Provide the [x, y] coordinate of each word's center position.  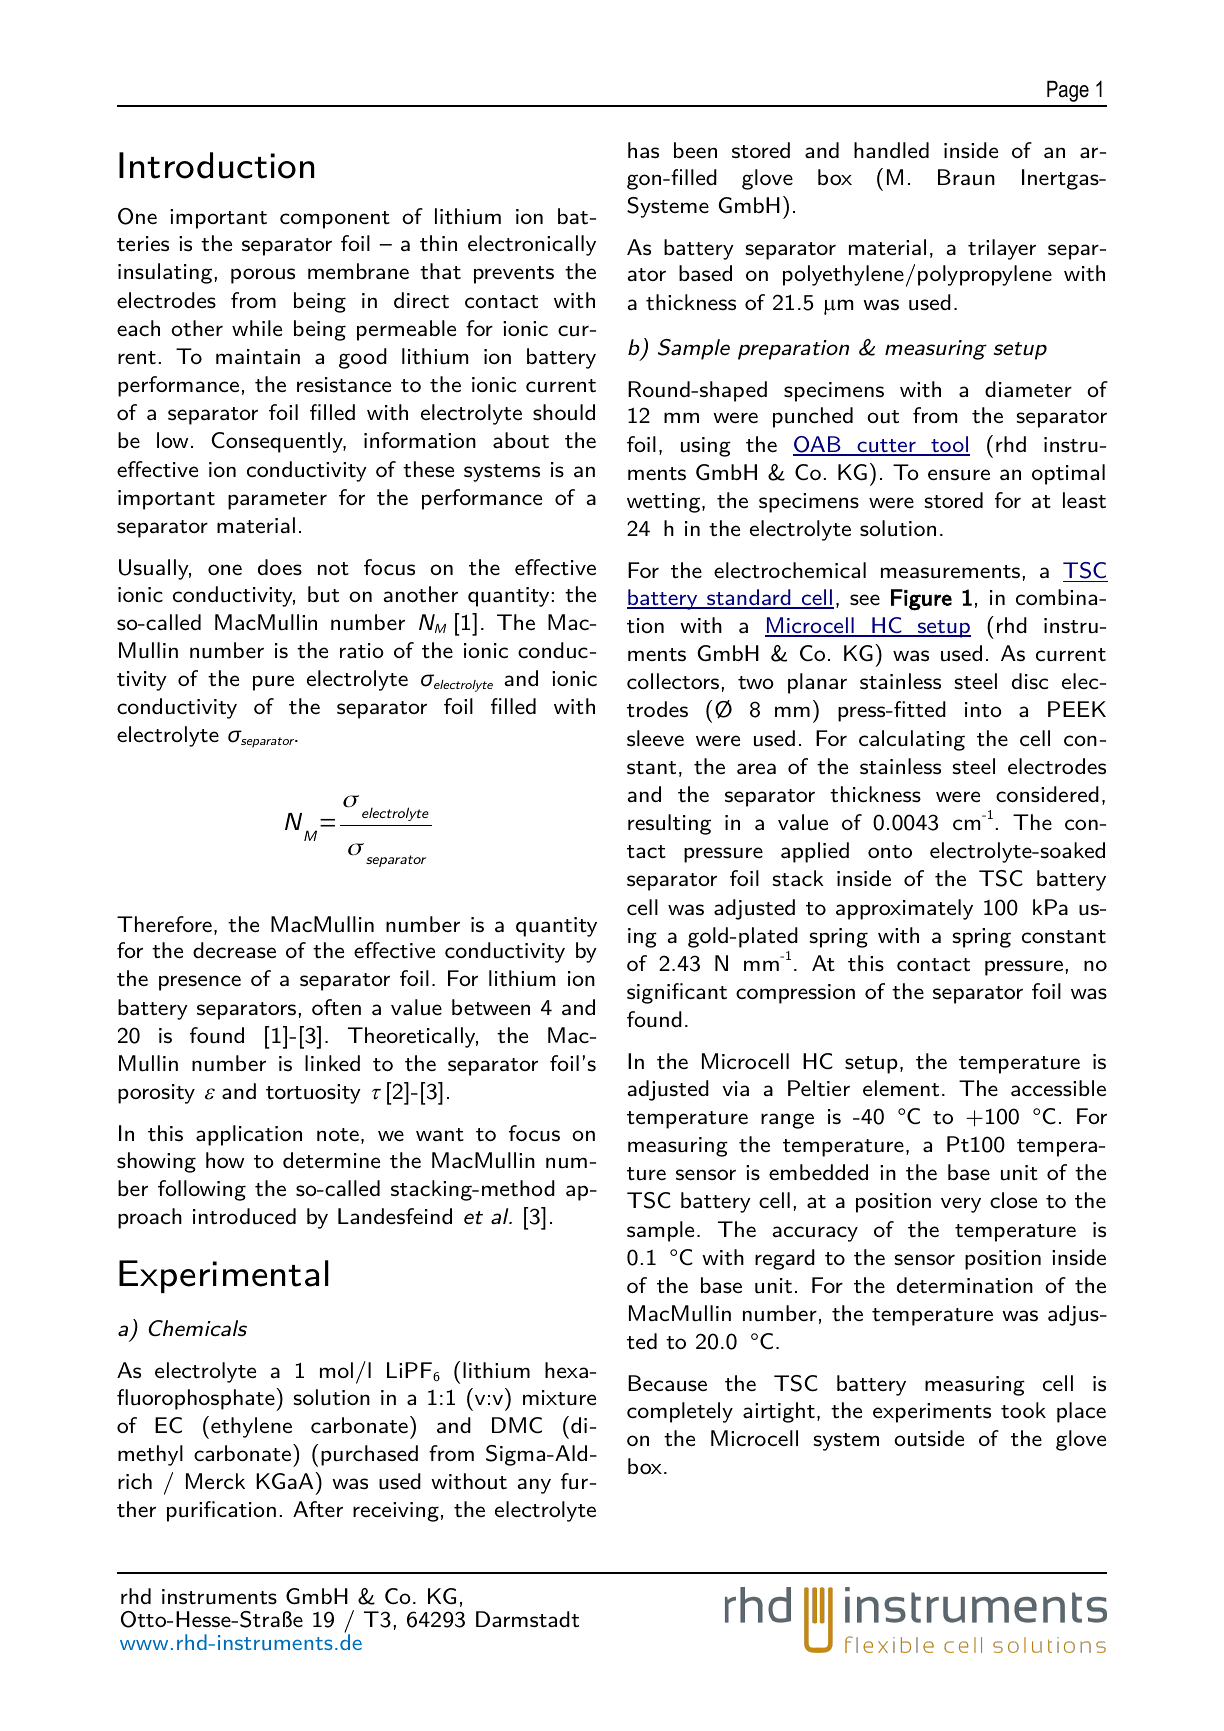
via [736, 1088]
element [901, 1088]
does [280, 567]
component [335, 220]
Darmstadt [527, 1619]
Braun [966, 177]
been [695, 150]
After [318, 1509]
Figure [921, 600]
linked [332, 1063]
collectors [673, 681]
